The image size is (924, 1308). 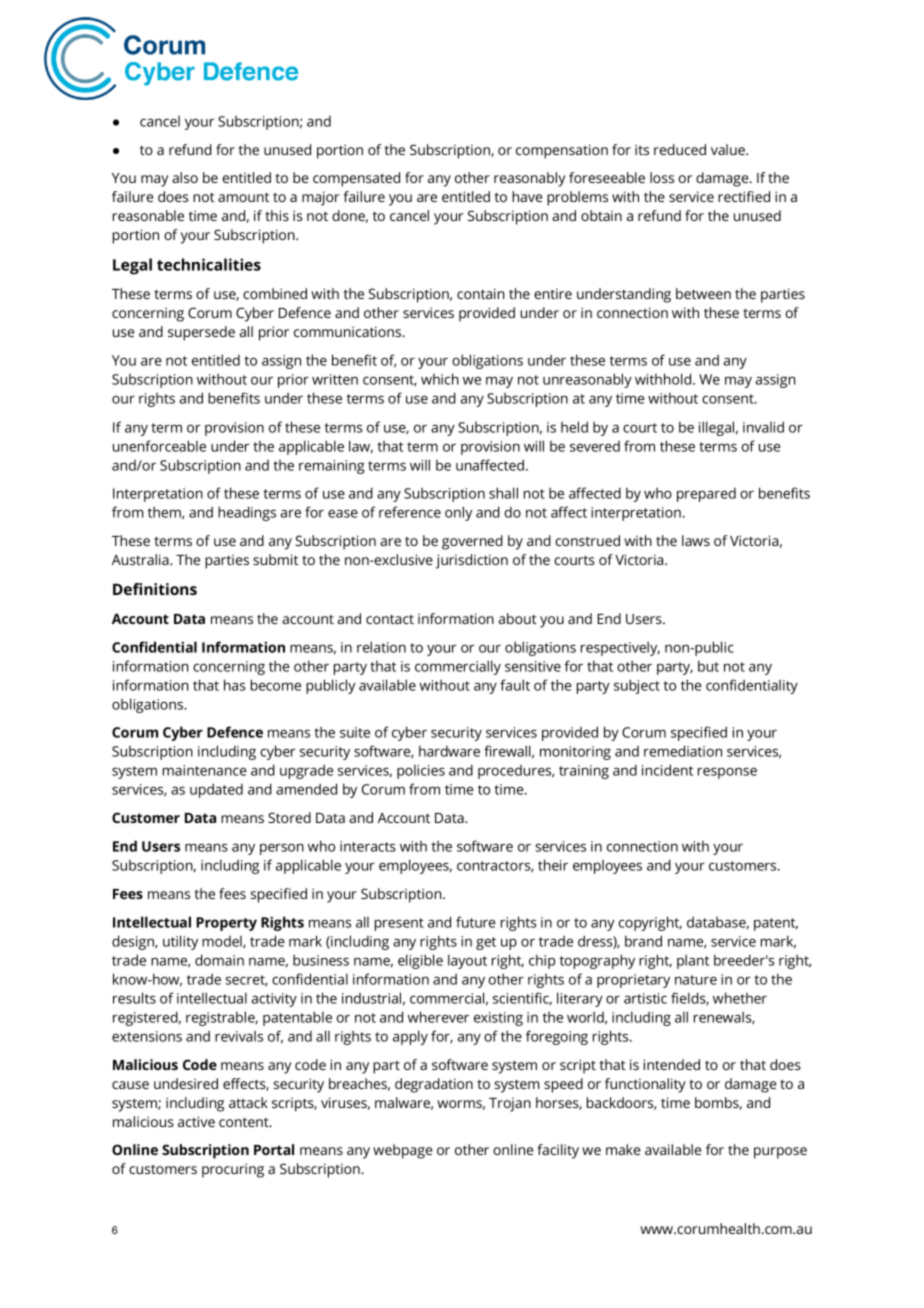 What do you see at coordinates (185, 177) in the image?
I see `also` at bounding box center [185, 177].
